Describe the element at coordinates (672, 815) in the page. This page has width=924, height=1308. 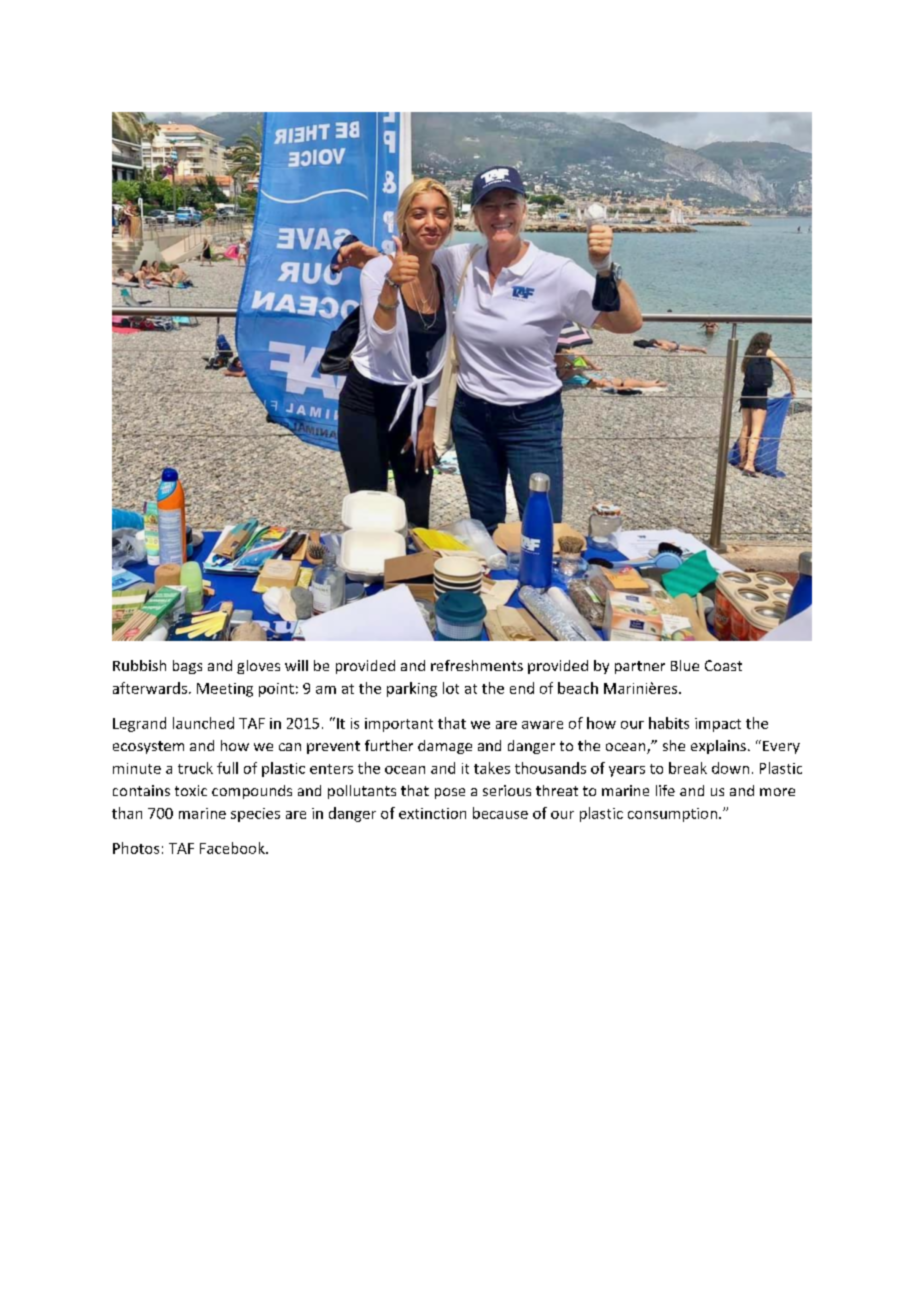
I see `consumption` at that location.
